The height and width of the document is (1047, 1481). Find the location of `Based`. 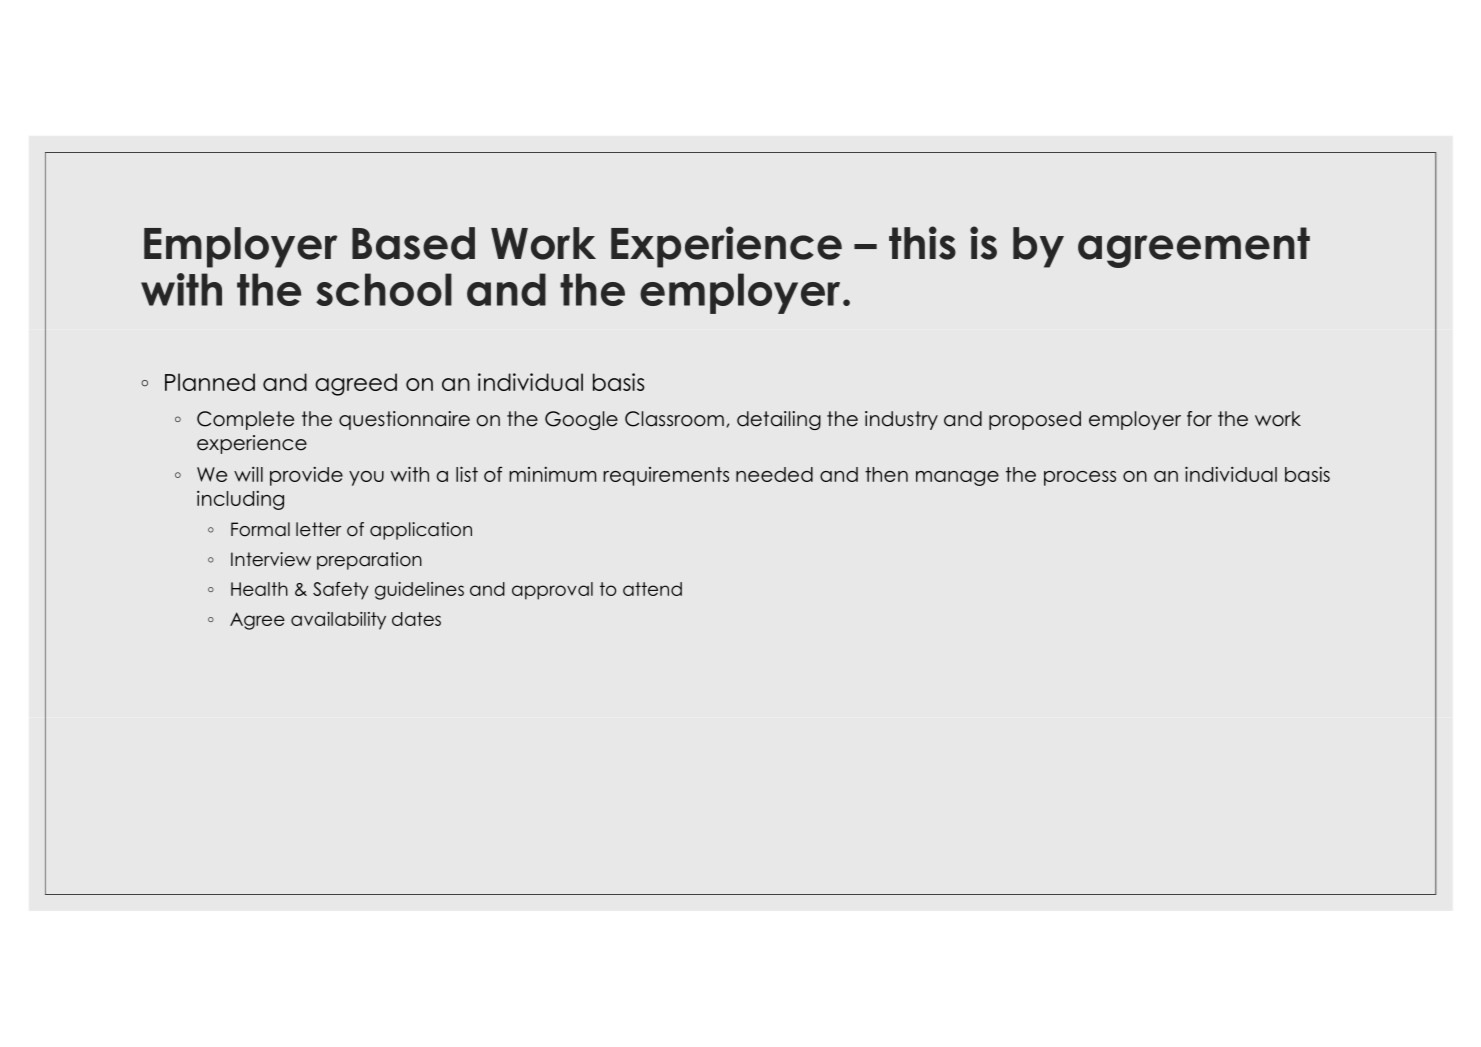

Based is located at coordinates (413, 243).
